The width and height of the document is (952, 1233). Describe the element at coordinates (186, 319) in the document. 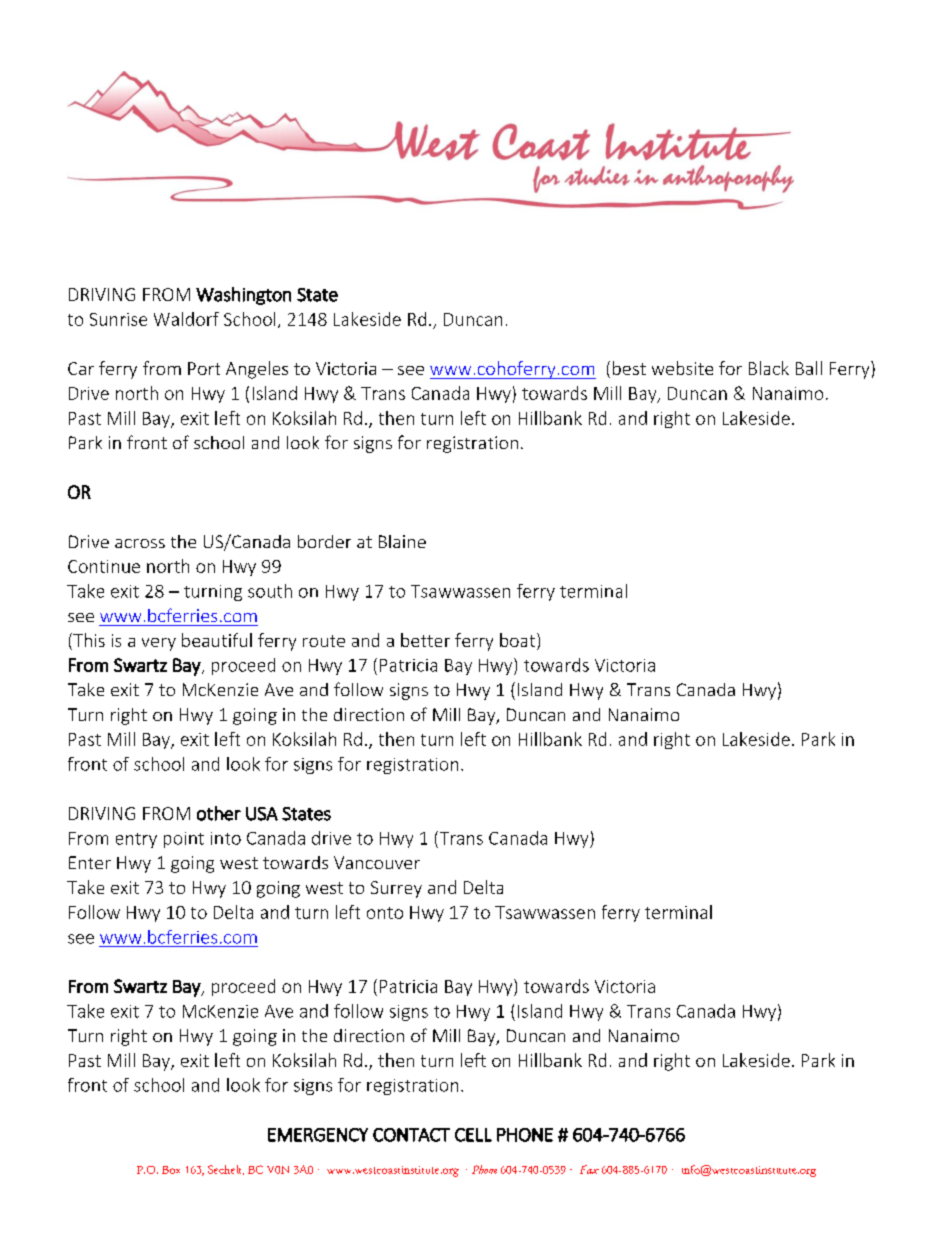

I see `Waldorf` at that location.
